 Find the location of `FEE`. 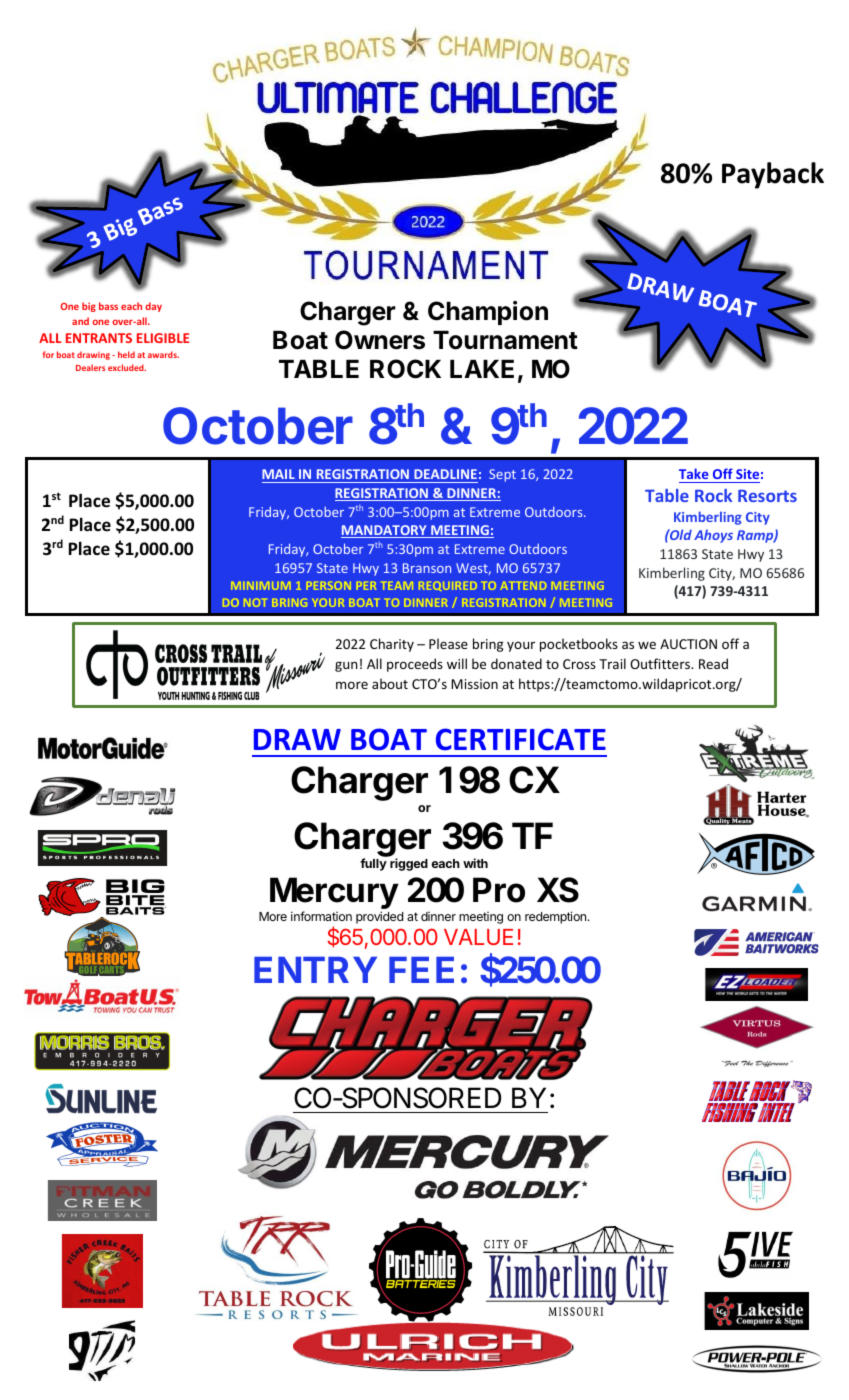

FEE is located at coordinates (421, 970).
